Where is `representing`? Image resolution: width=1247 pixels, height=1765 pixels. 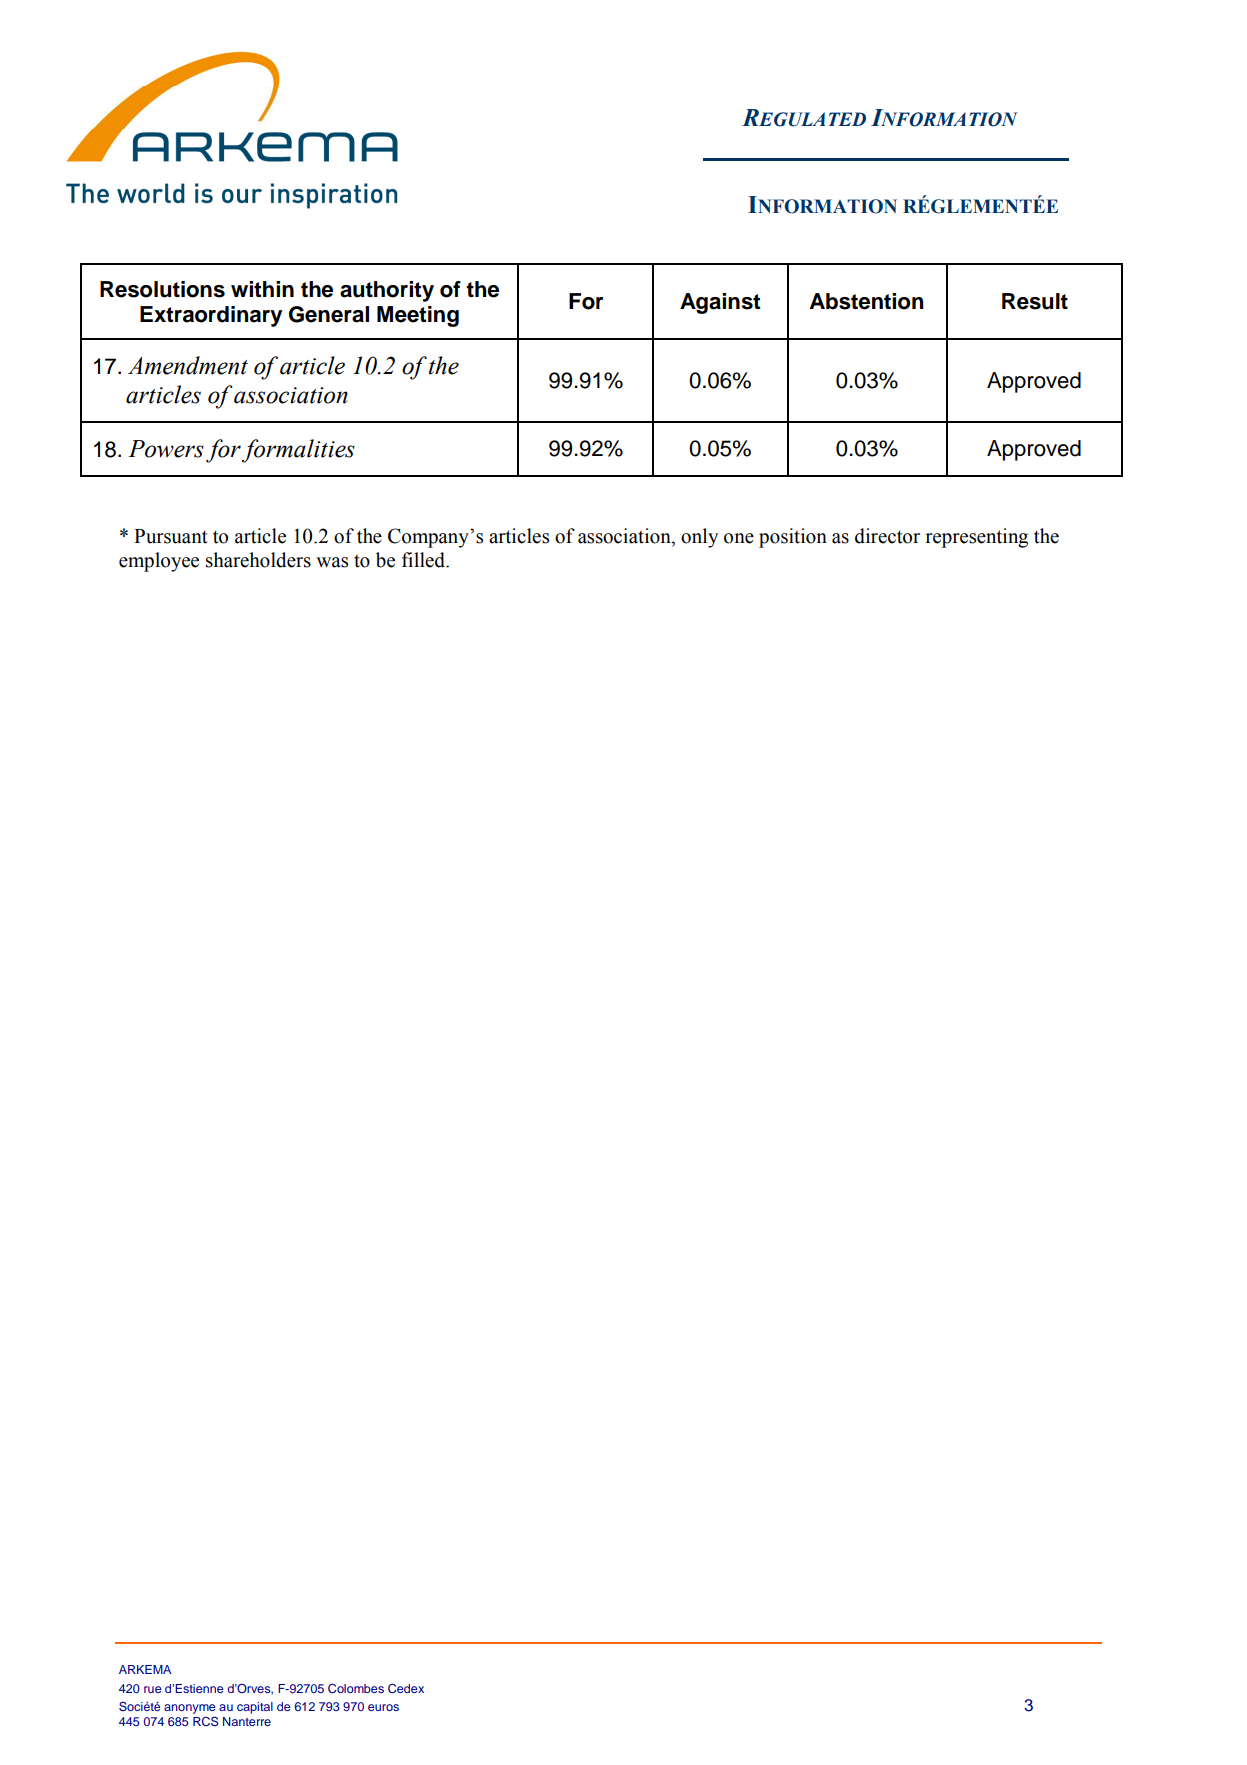 representing is located at coordinates (976, 538).
